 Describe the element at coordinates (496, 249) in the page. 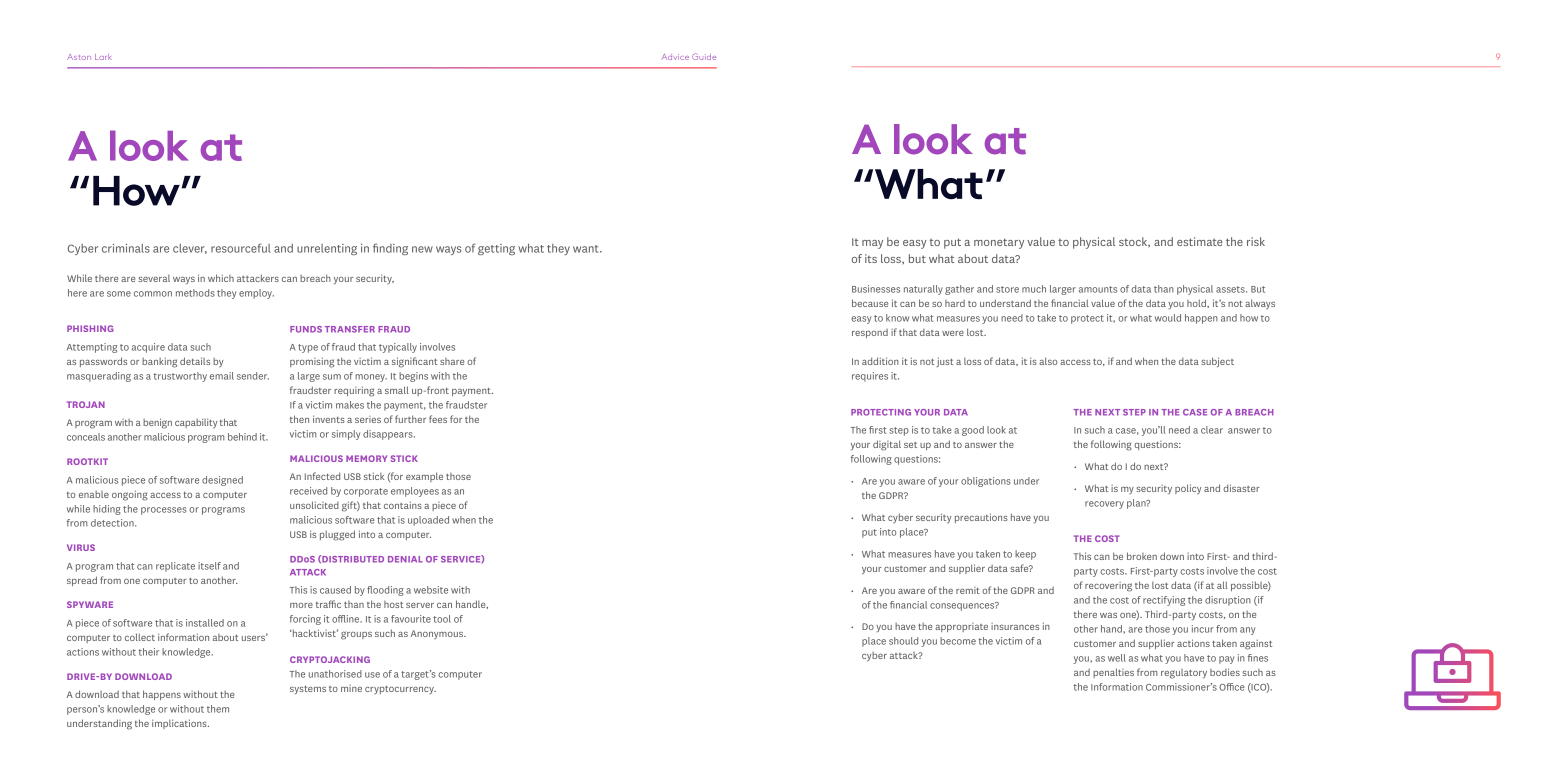

I see `getting` at that location.
